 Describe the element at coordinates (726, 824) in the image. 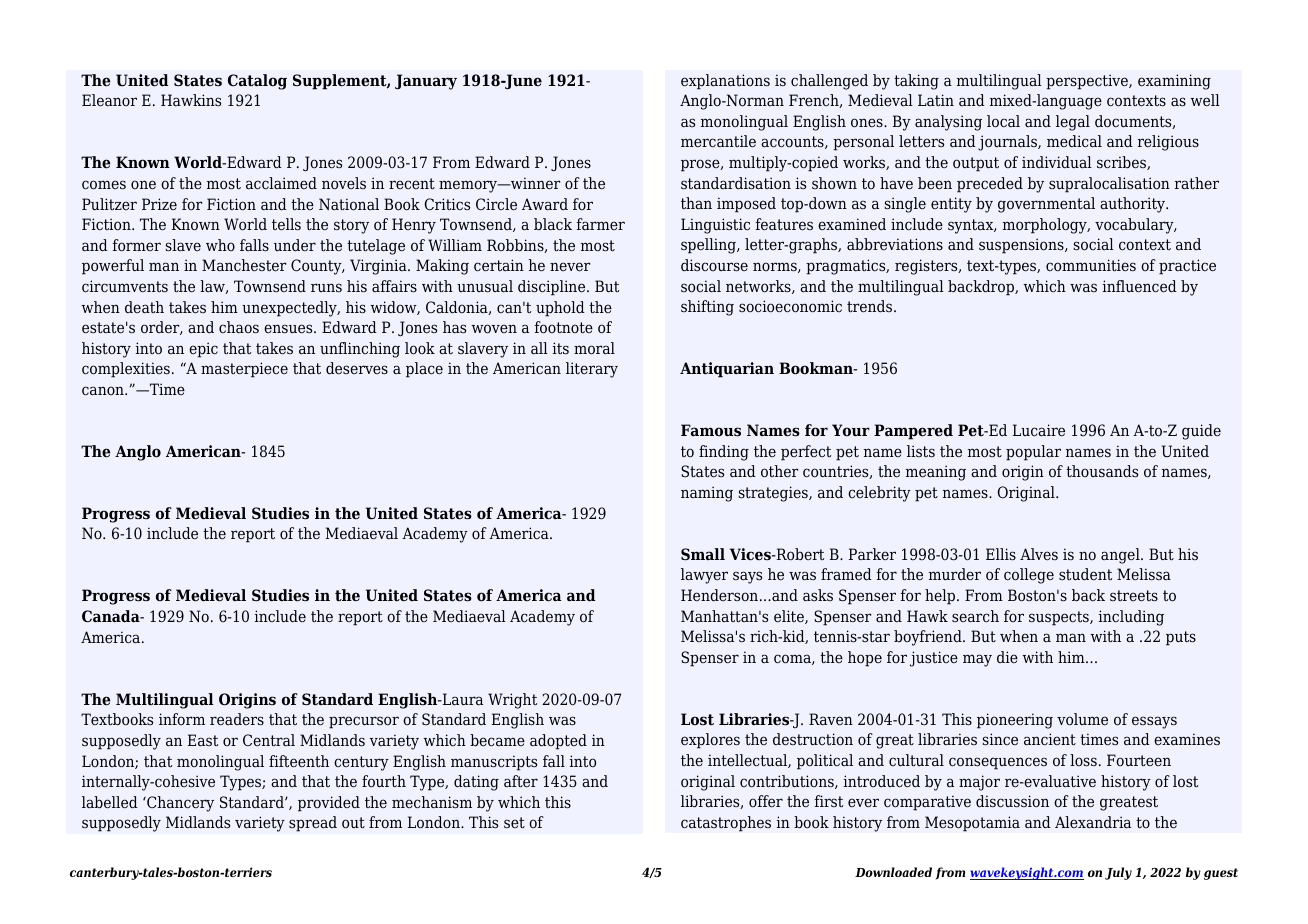

I see `catastrophes` at that location.
